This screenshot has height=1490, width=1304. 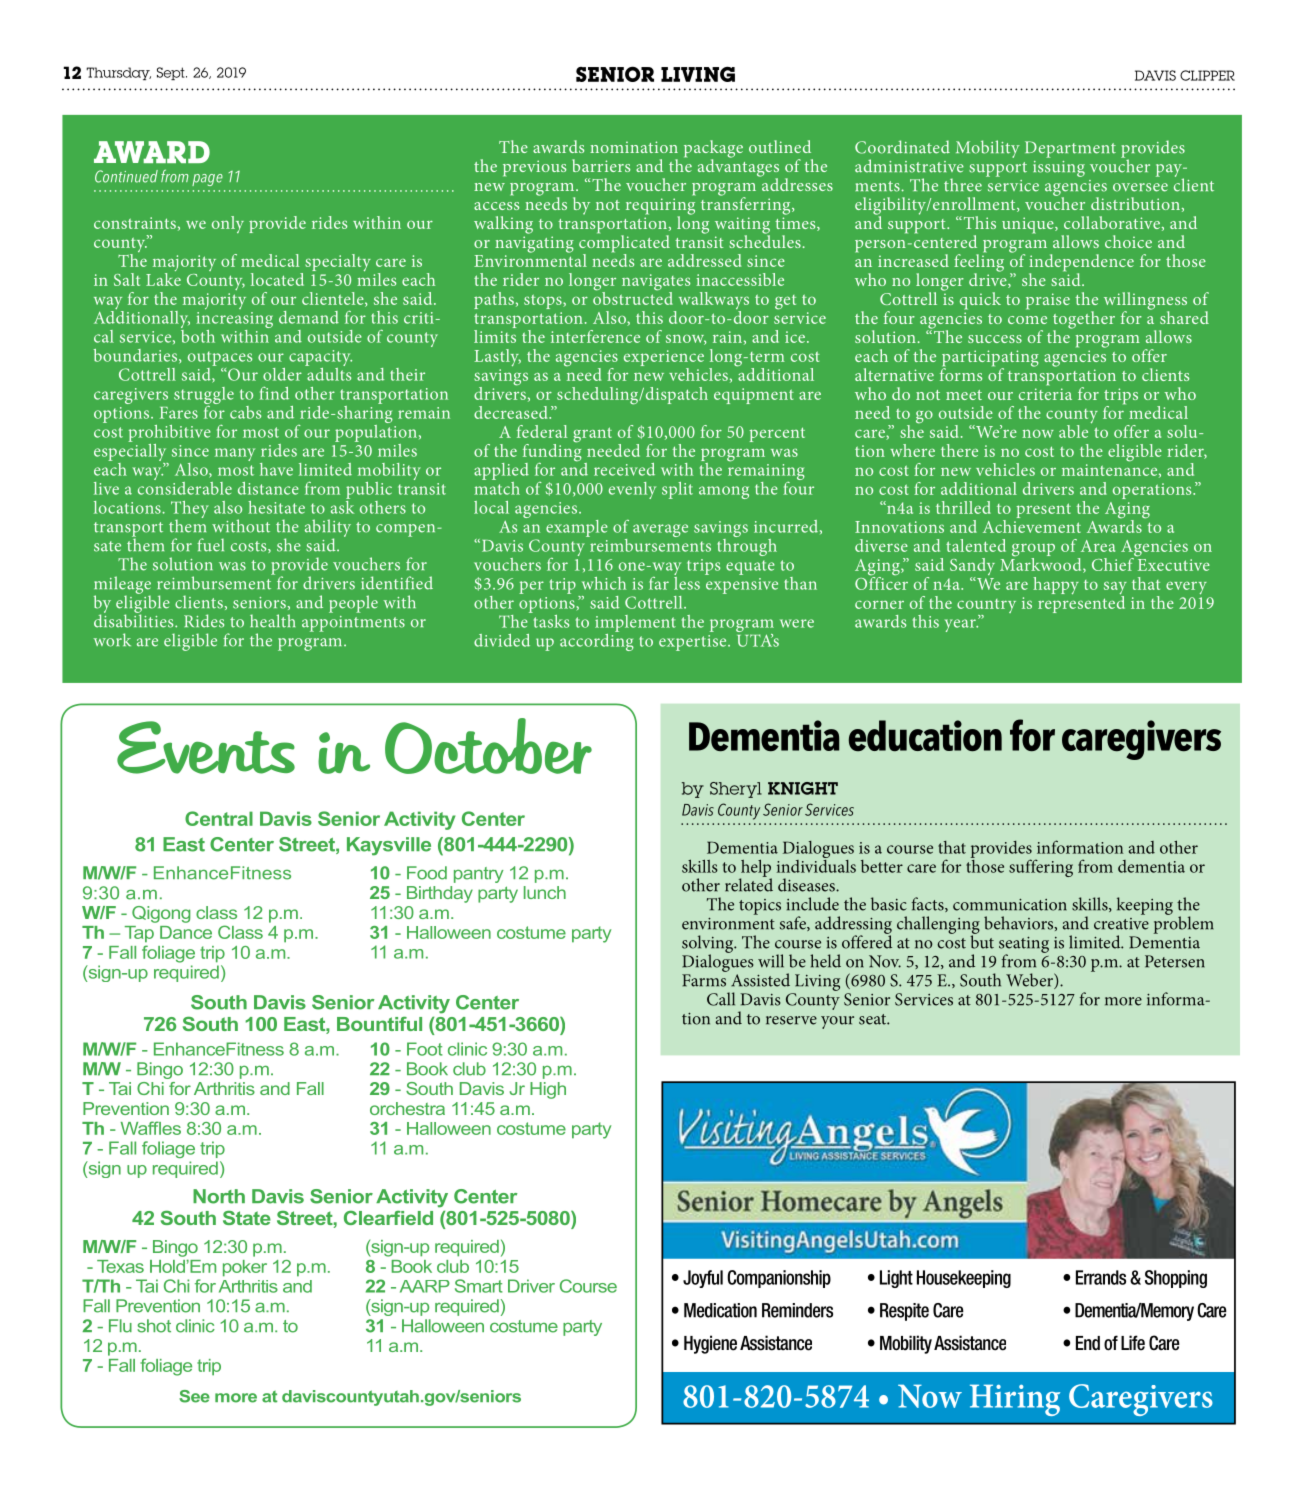 What do you see at coordinates (154, 1326) in the screenshot?
I see `shot` at bounding box center [154, 1326].
